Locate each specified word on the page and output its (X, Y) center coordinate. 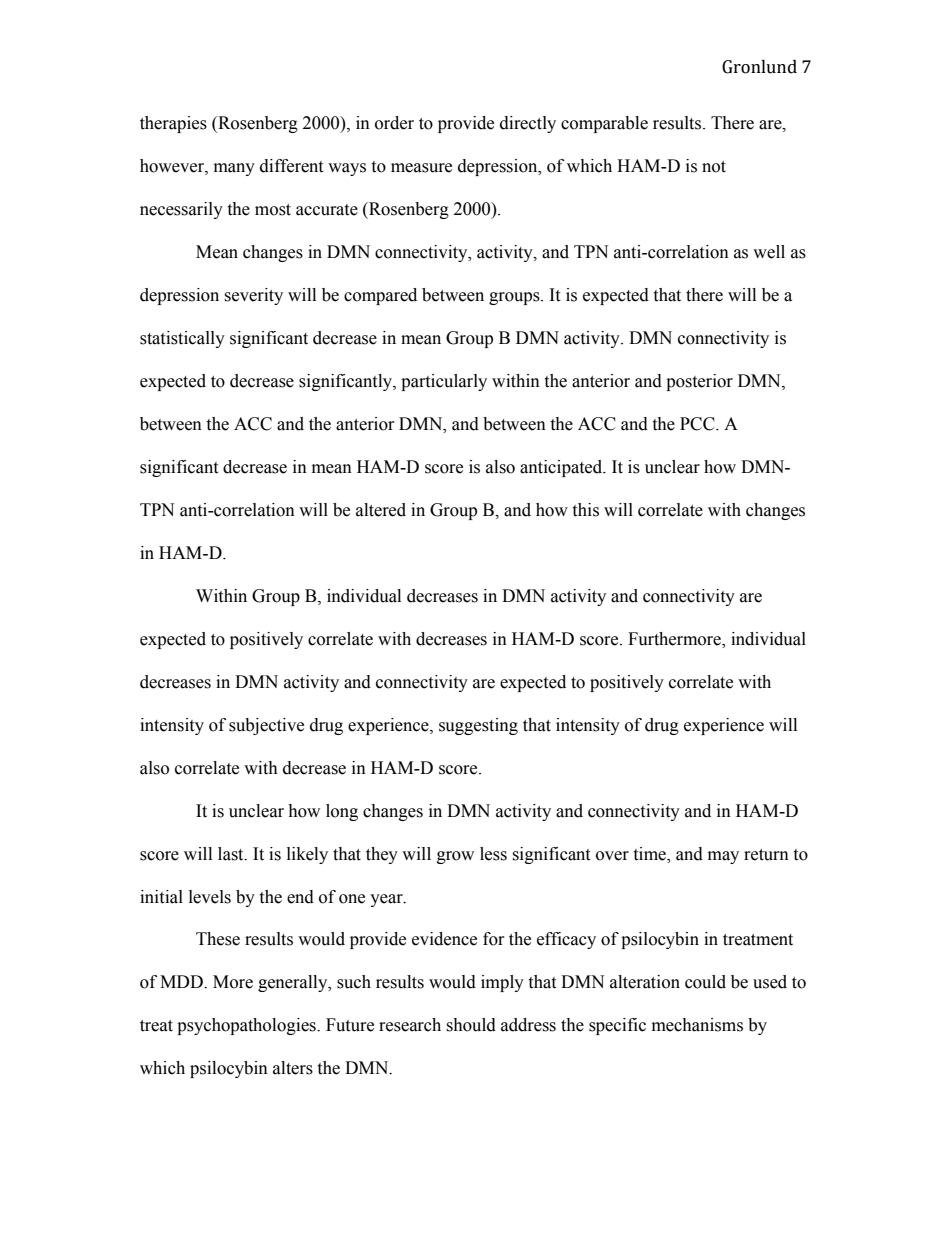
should (471, 1025)
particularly (444, 382)
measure (421, 168)
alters (293, 1068)
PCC (698, 424)
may (723, 857)
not (714, 167)
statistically (182, 339)
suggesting (478, 726)
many (234, 169)
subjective (266, 726)
